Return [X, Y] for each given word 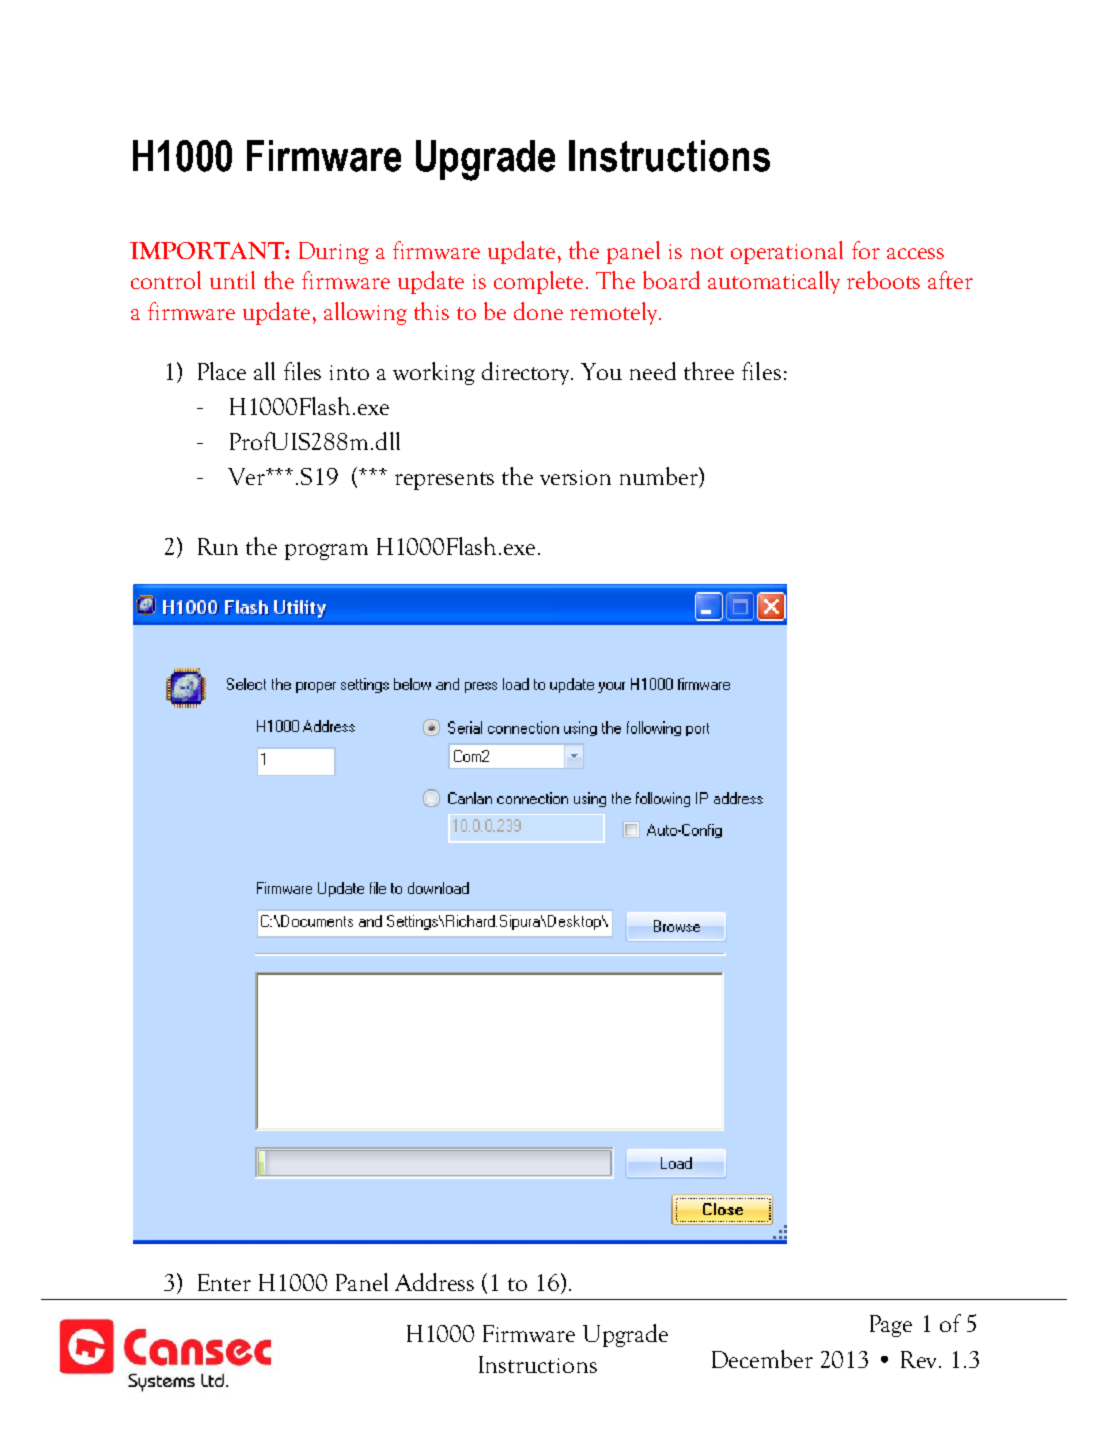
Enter [224, 1282]
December [762, 1359]
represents [444, 481]
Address [434, 1282]
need [653, 371]
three [709, 371]
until [232, 280]
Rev [920, 1359]
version [575, 477]
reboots [883, 280]
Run [218, 546]
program [326, 552]
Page [891, 1326]
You [601, 371]
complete [538, 282]
